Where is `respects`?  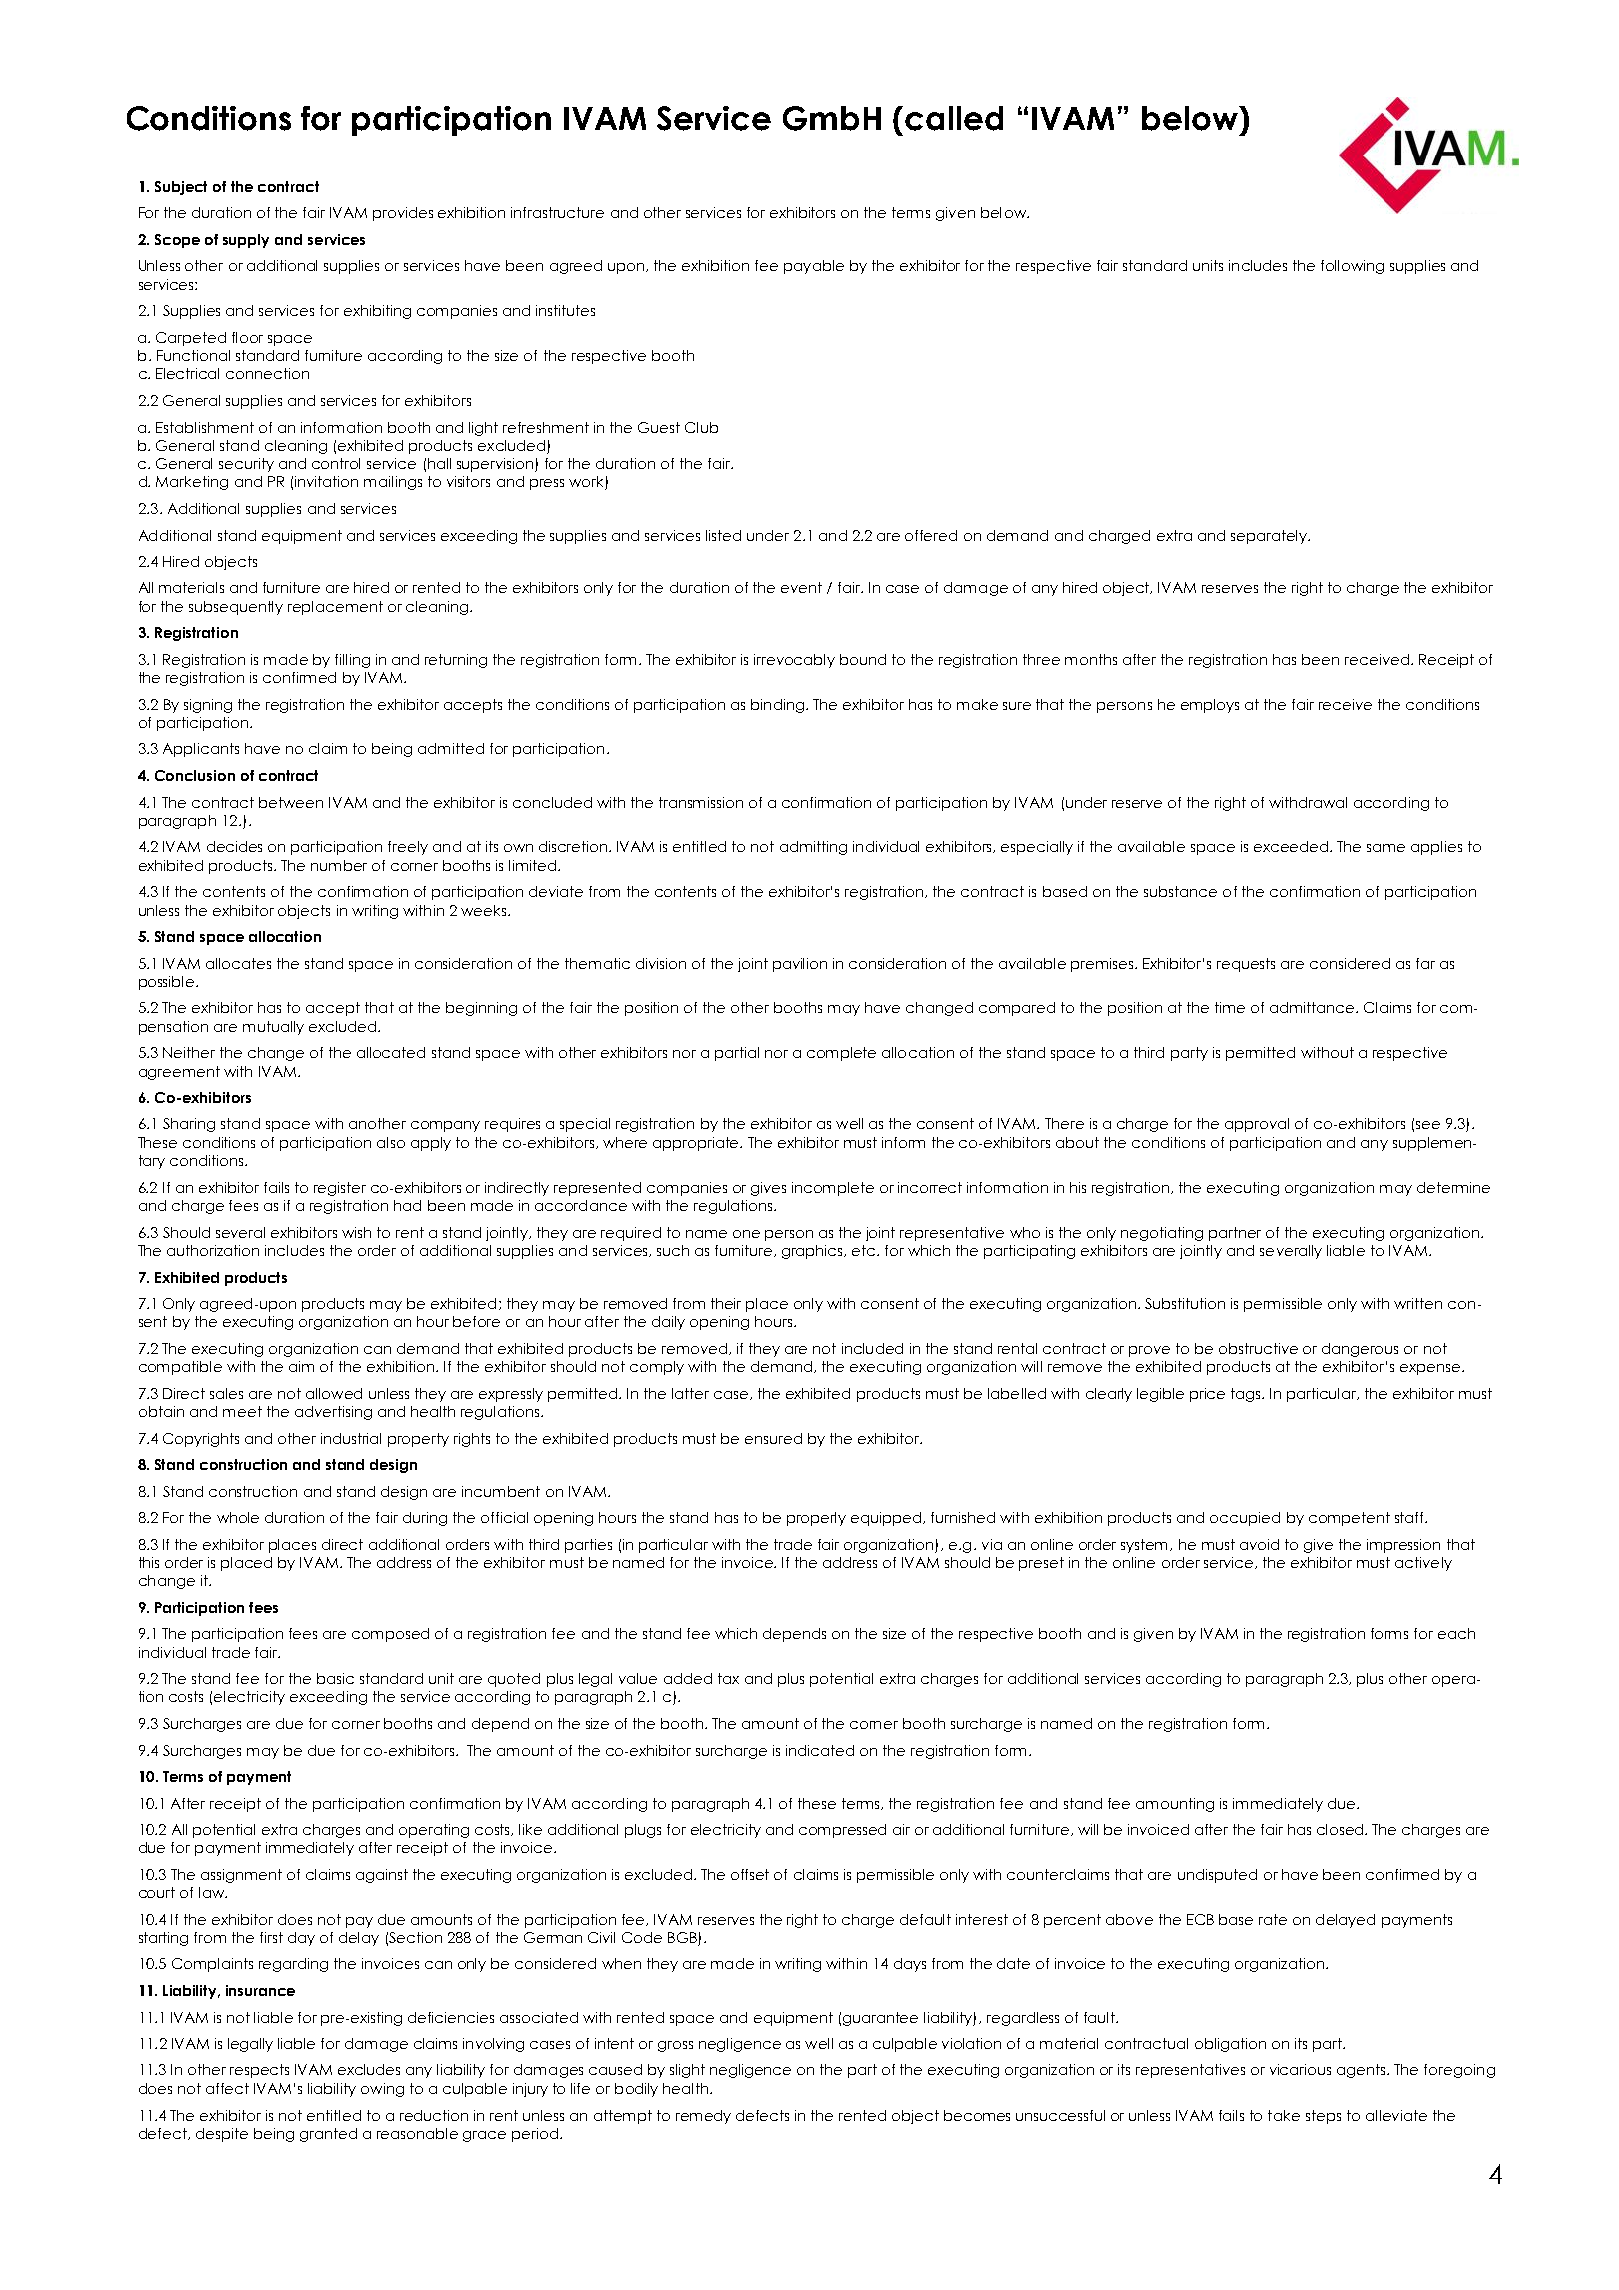 respects is located at coordinates (259, 2071).
